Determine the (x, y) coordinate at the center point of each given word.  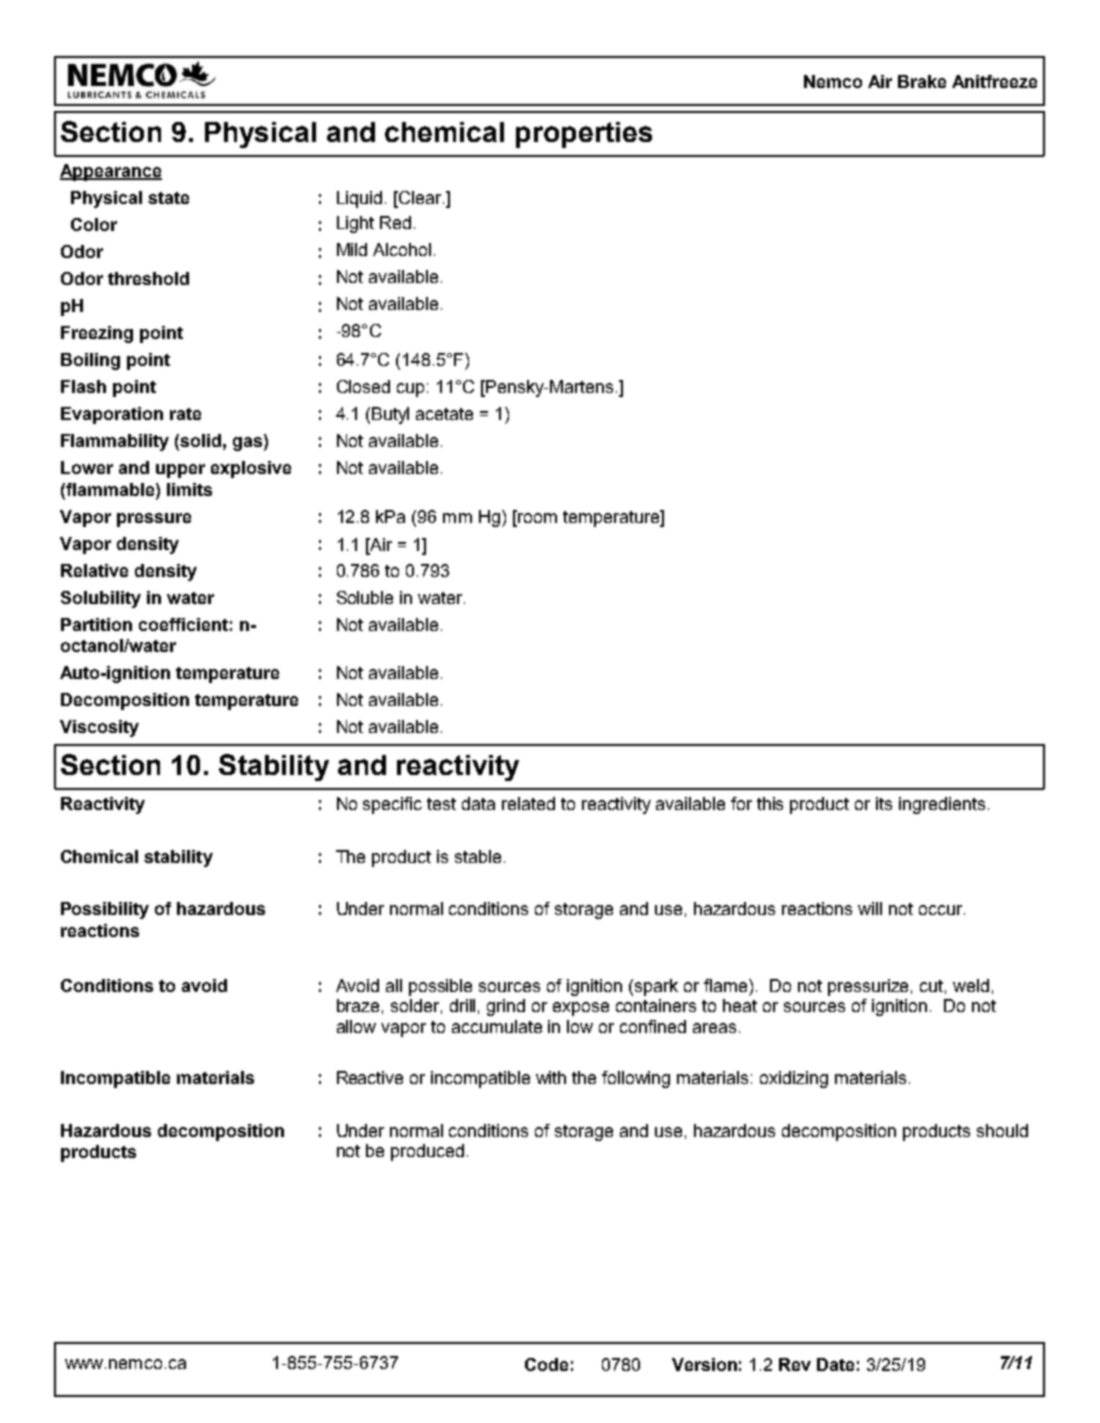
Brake (922, 81)
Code (546, 1364)
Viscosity (99, 728)
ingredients (942, 805)
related (528, 803)
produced (427, 1152)
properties (584, 135)
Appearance (111, 172)
